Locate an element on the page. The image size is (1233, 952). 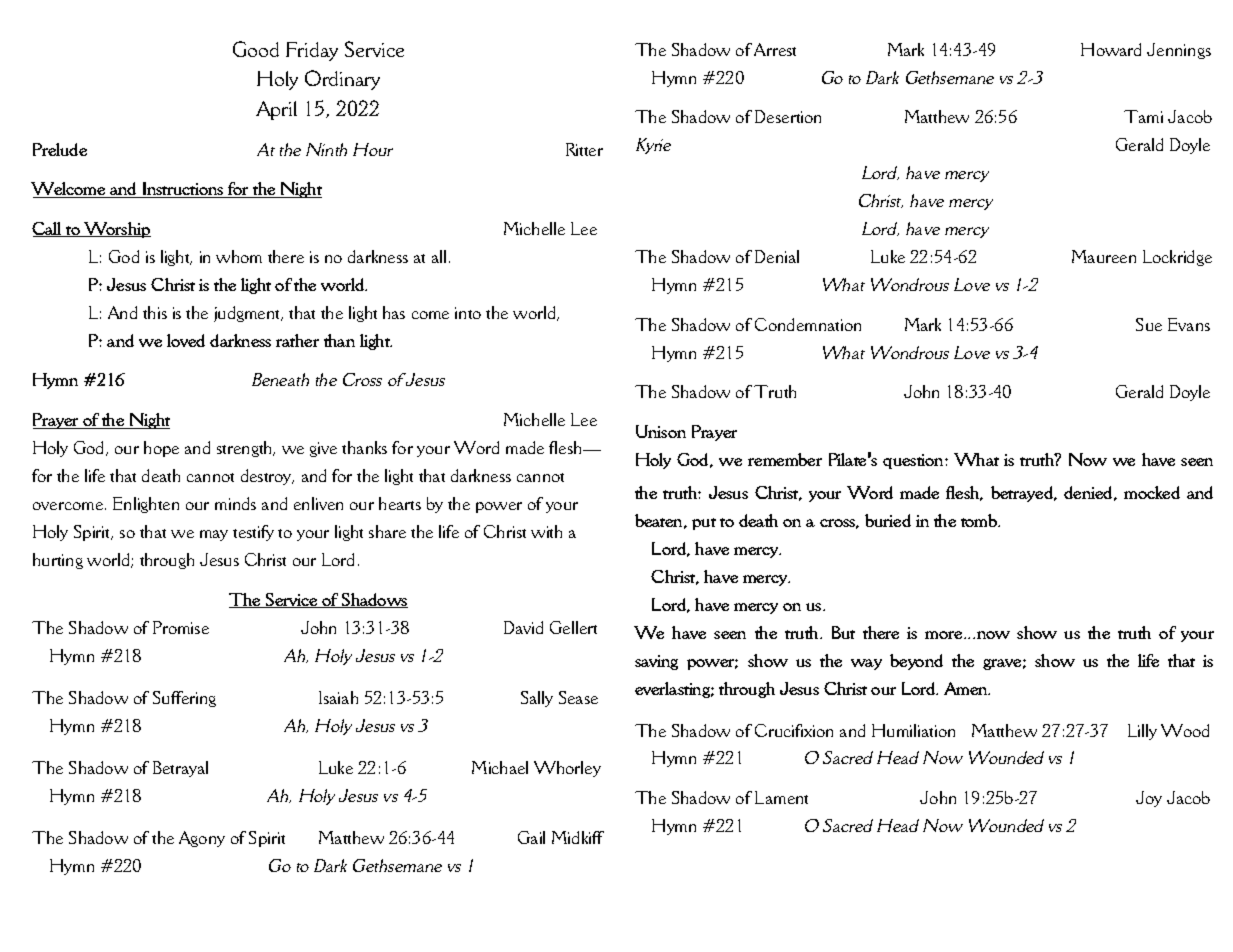
Agony is located at coordinates (202, 839).
